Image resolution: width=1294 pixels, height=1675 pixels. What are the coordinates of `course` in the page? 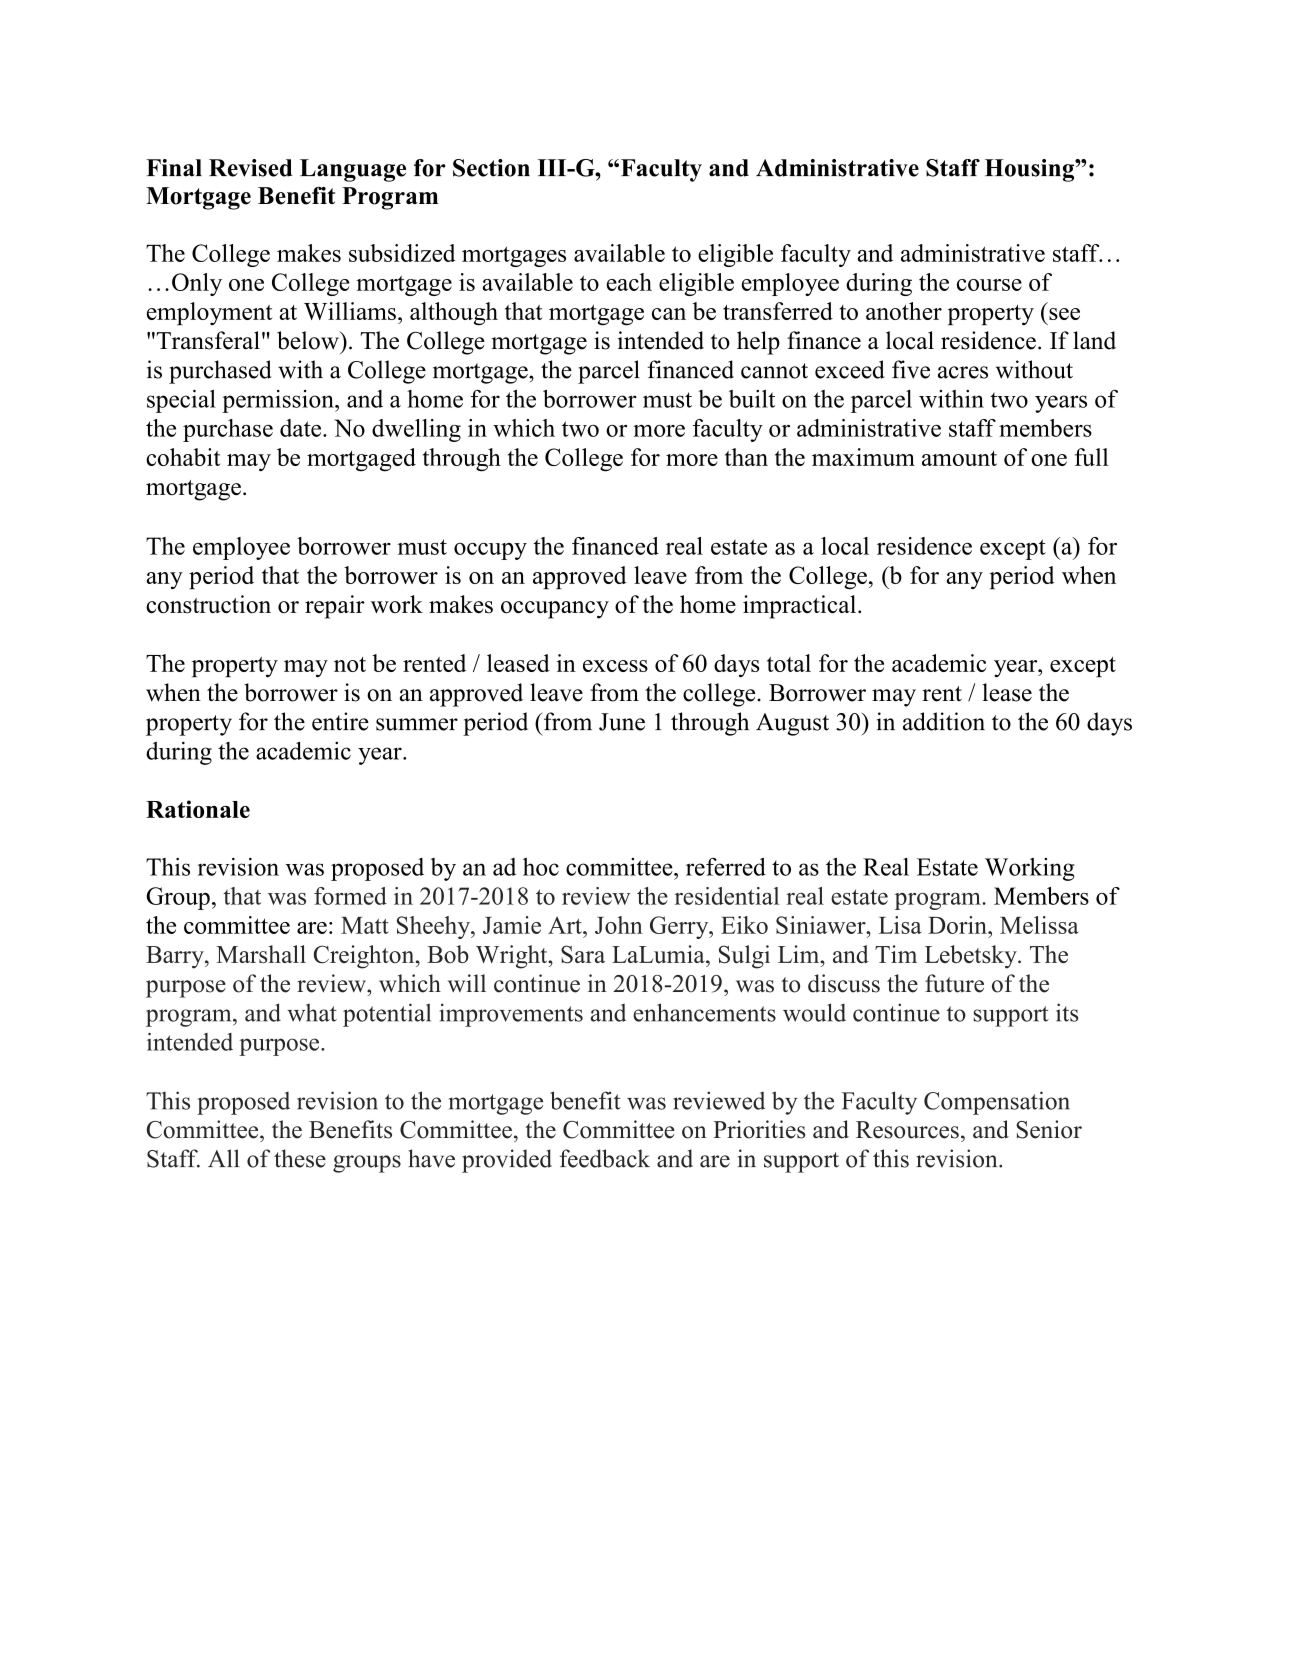 It's located at (989, 285).
